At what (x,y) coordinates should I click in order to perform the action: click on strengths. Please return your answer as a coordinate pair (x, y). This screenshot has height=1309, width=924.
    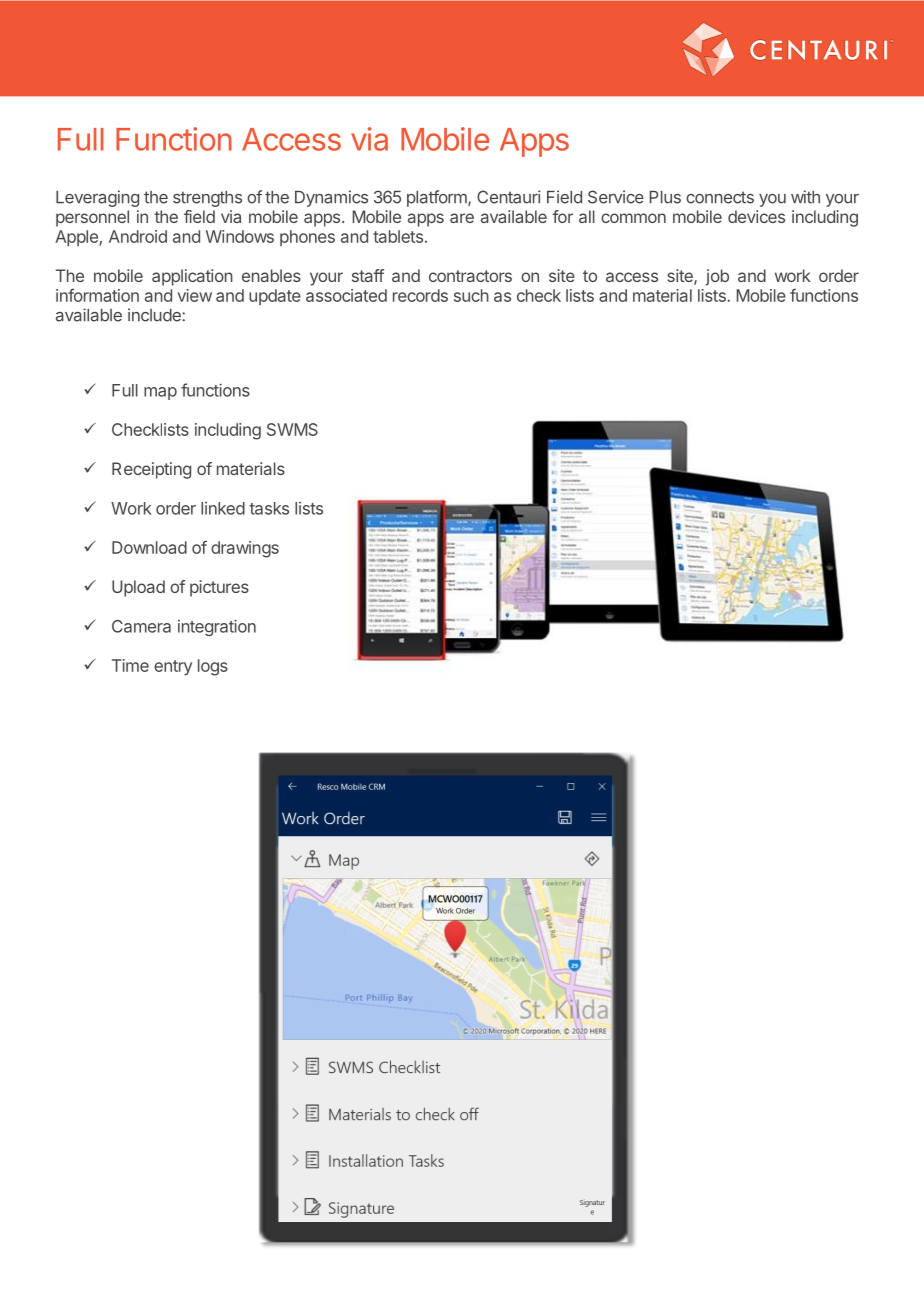
    Looking at the image, I should click on (207, 199).
